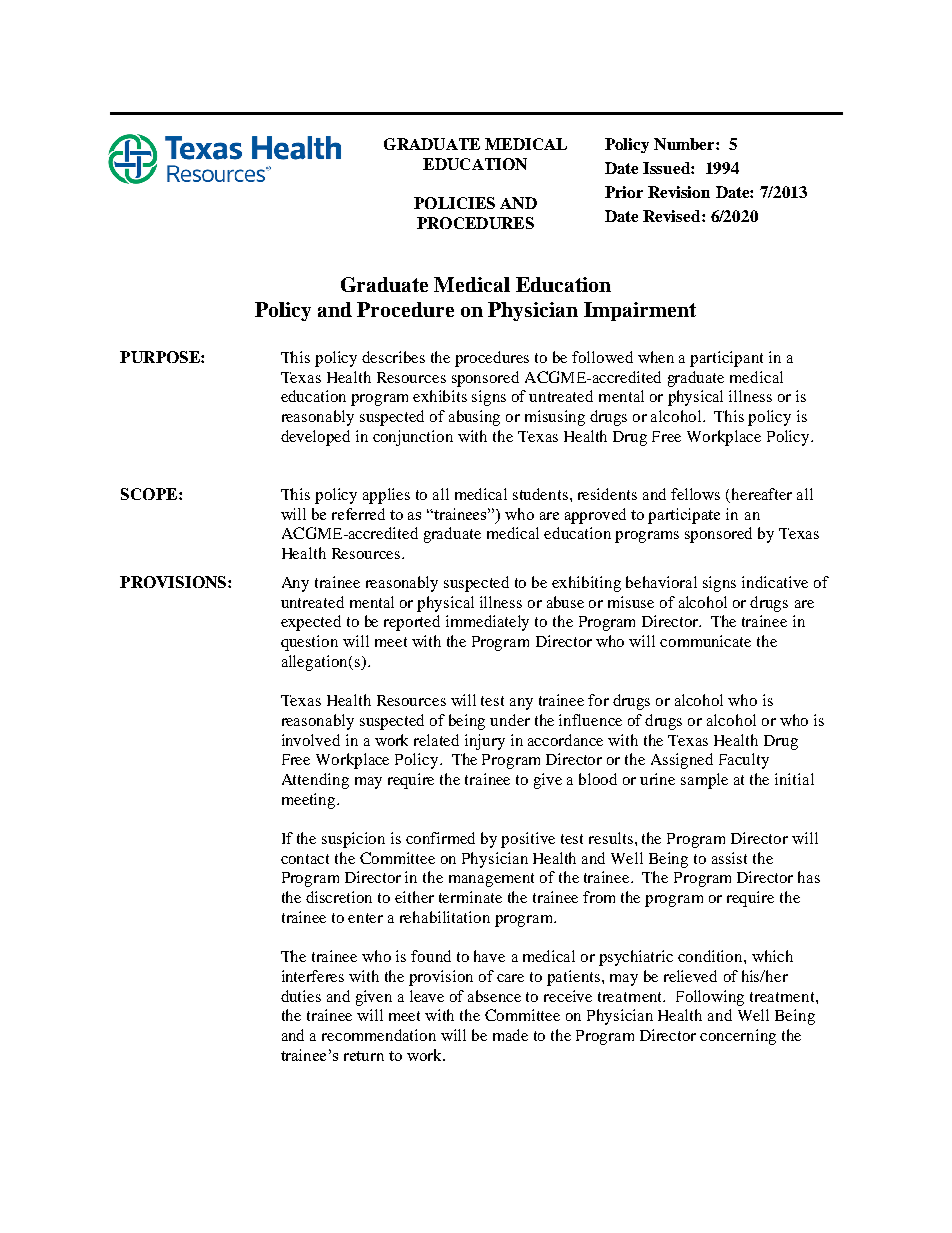 Image resolution: width=952 pixels, height=1233 pixels. What do you see at coordinates (301, 996) in the image?
I see `duties` at bounding box center [301, 996].
